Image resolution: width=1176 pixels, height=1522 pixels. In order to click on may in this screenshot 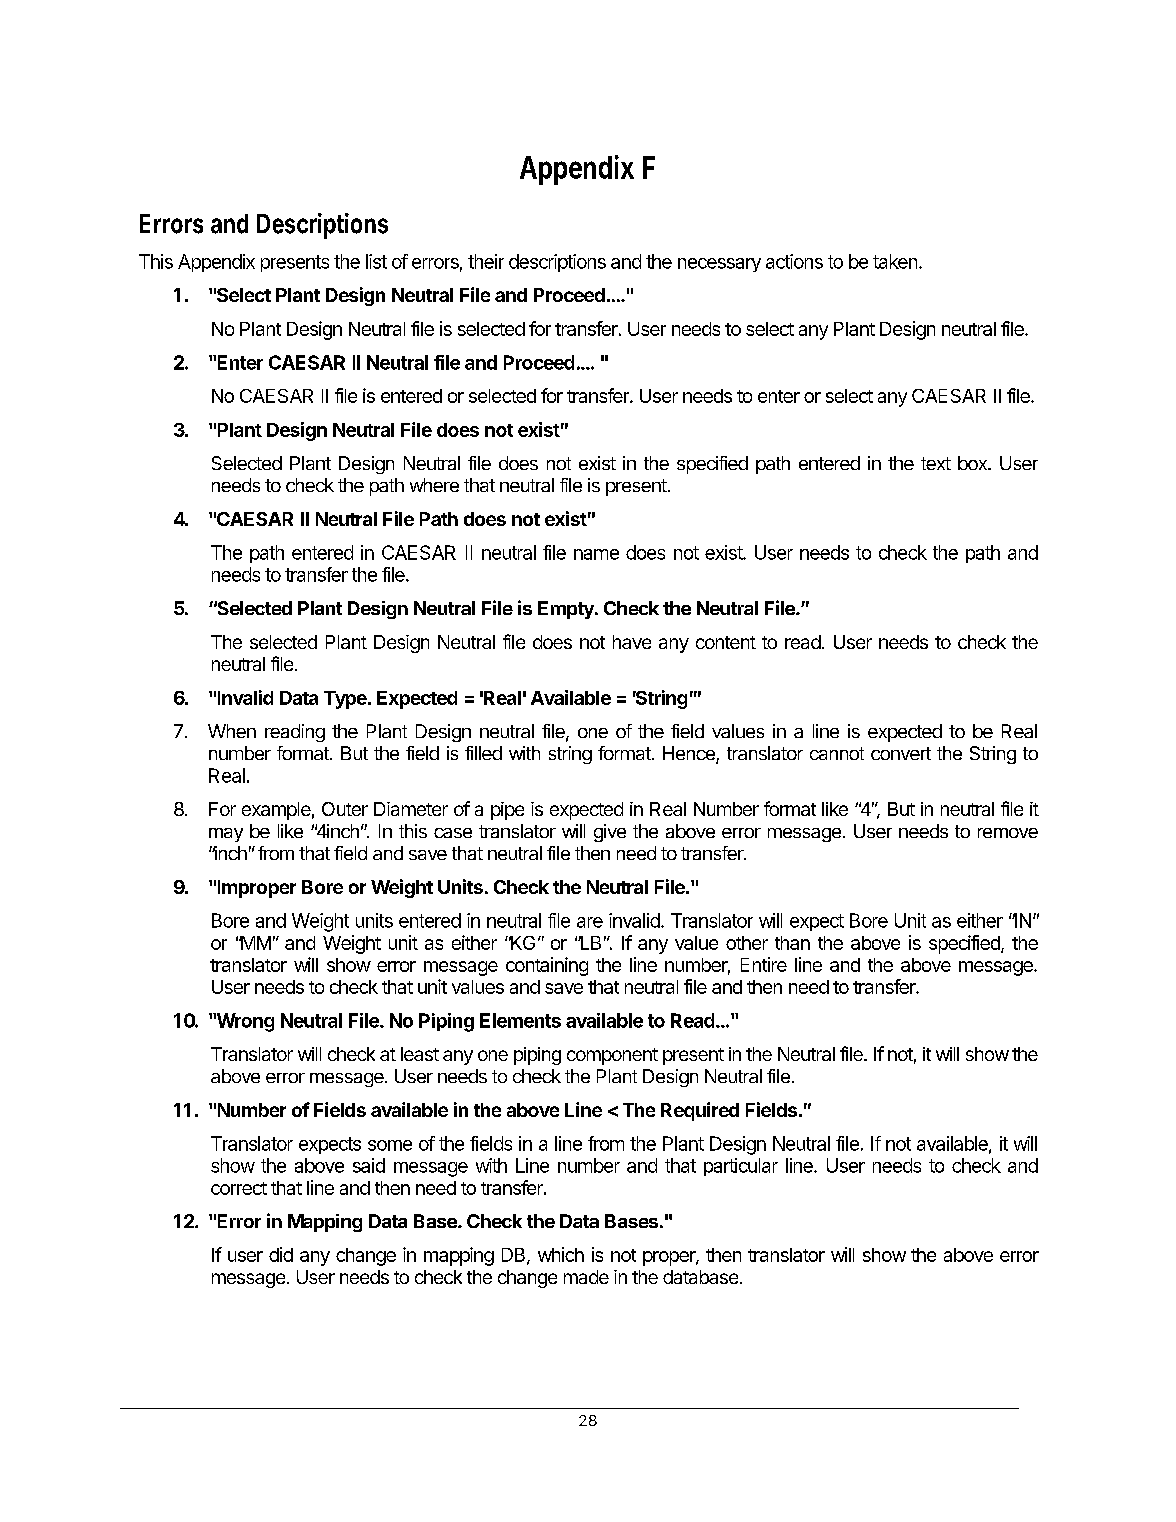, I will do `click(226, 835)`.
